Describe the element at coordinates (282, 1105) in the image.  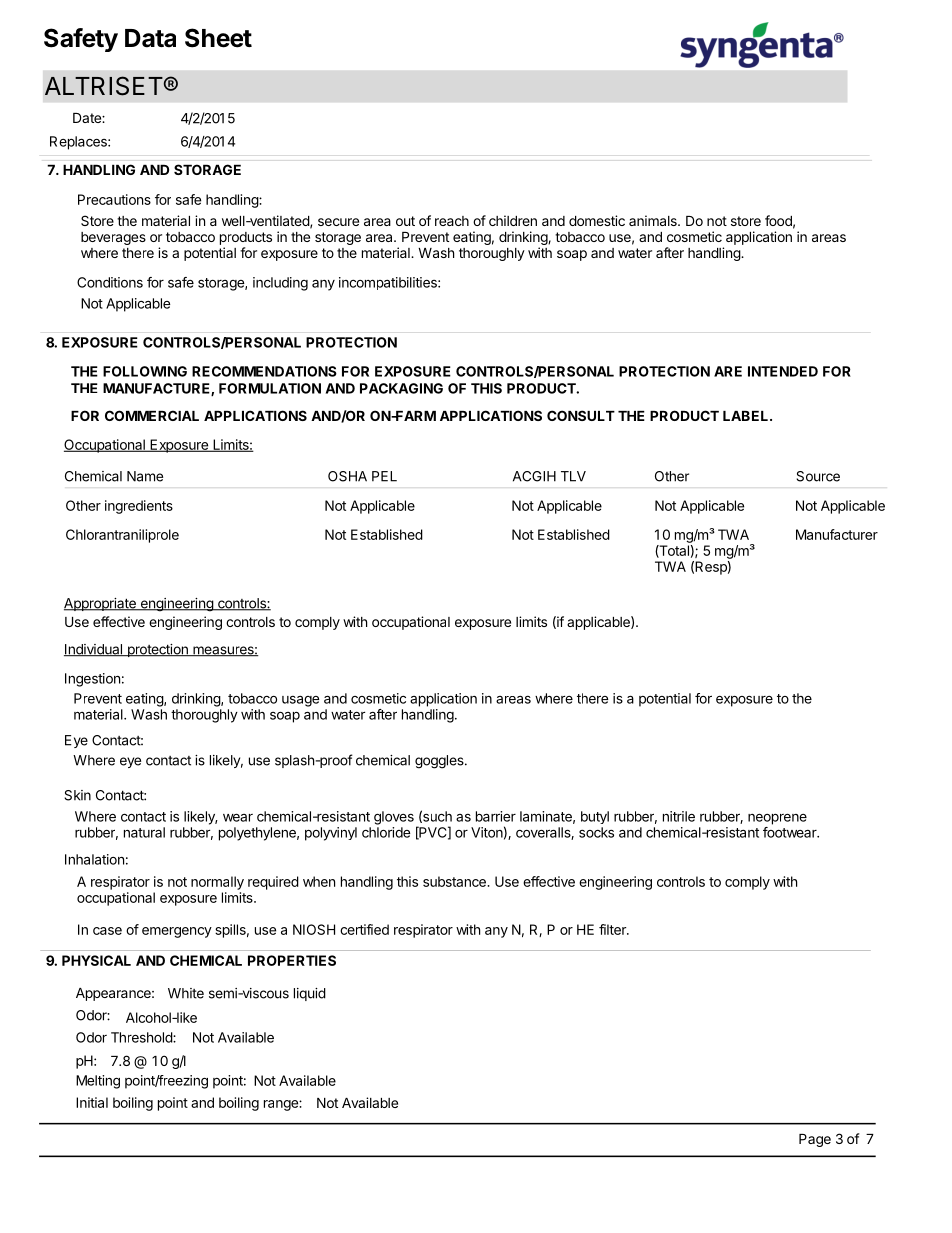
I see `range` at that location.
